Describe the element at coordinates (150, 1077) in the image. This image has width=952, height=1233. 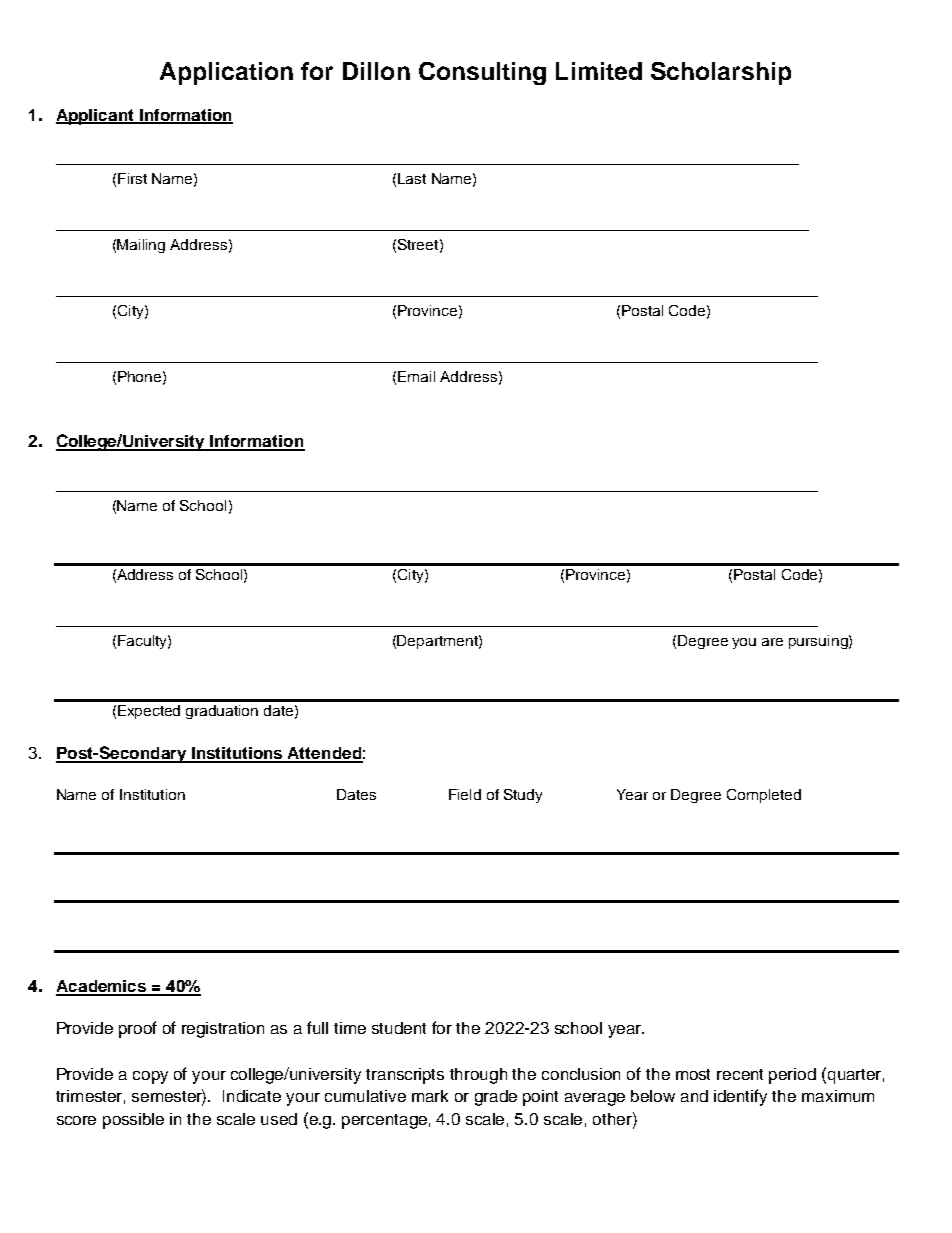
I see `copy` at that location.
